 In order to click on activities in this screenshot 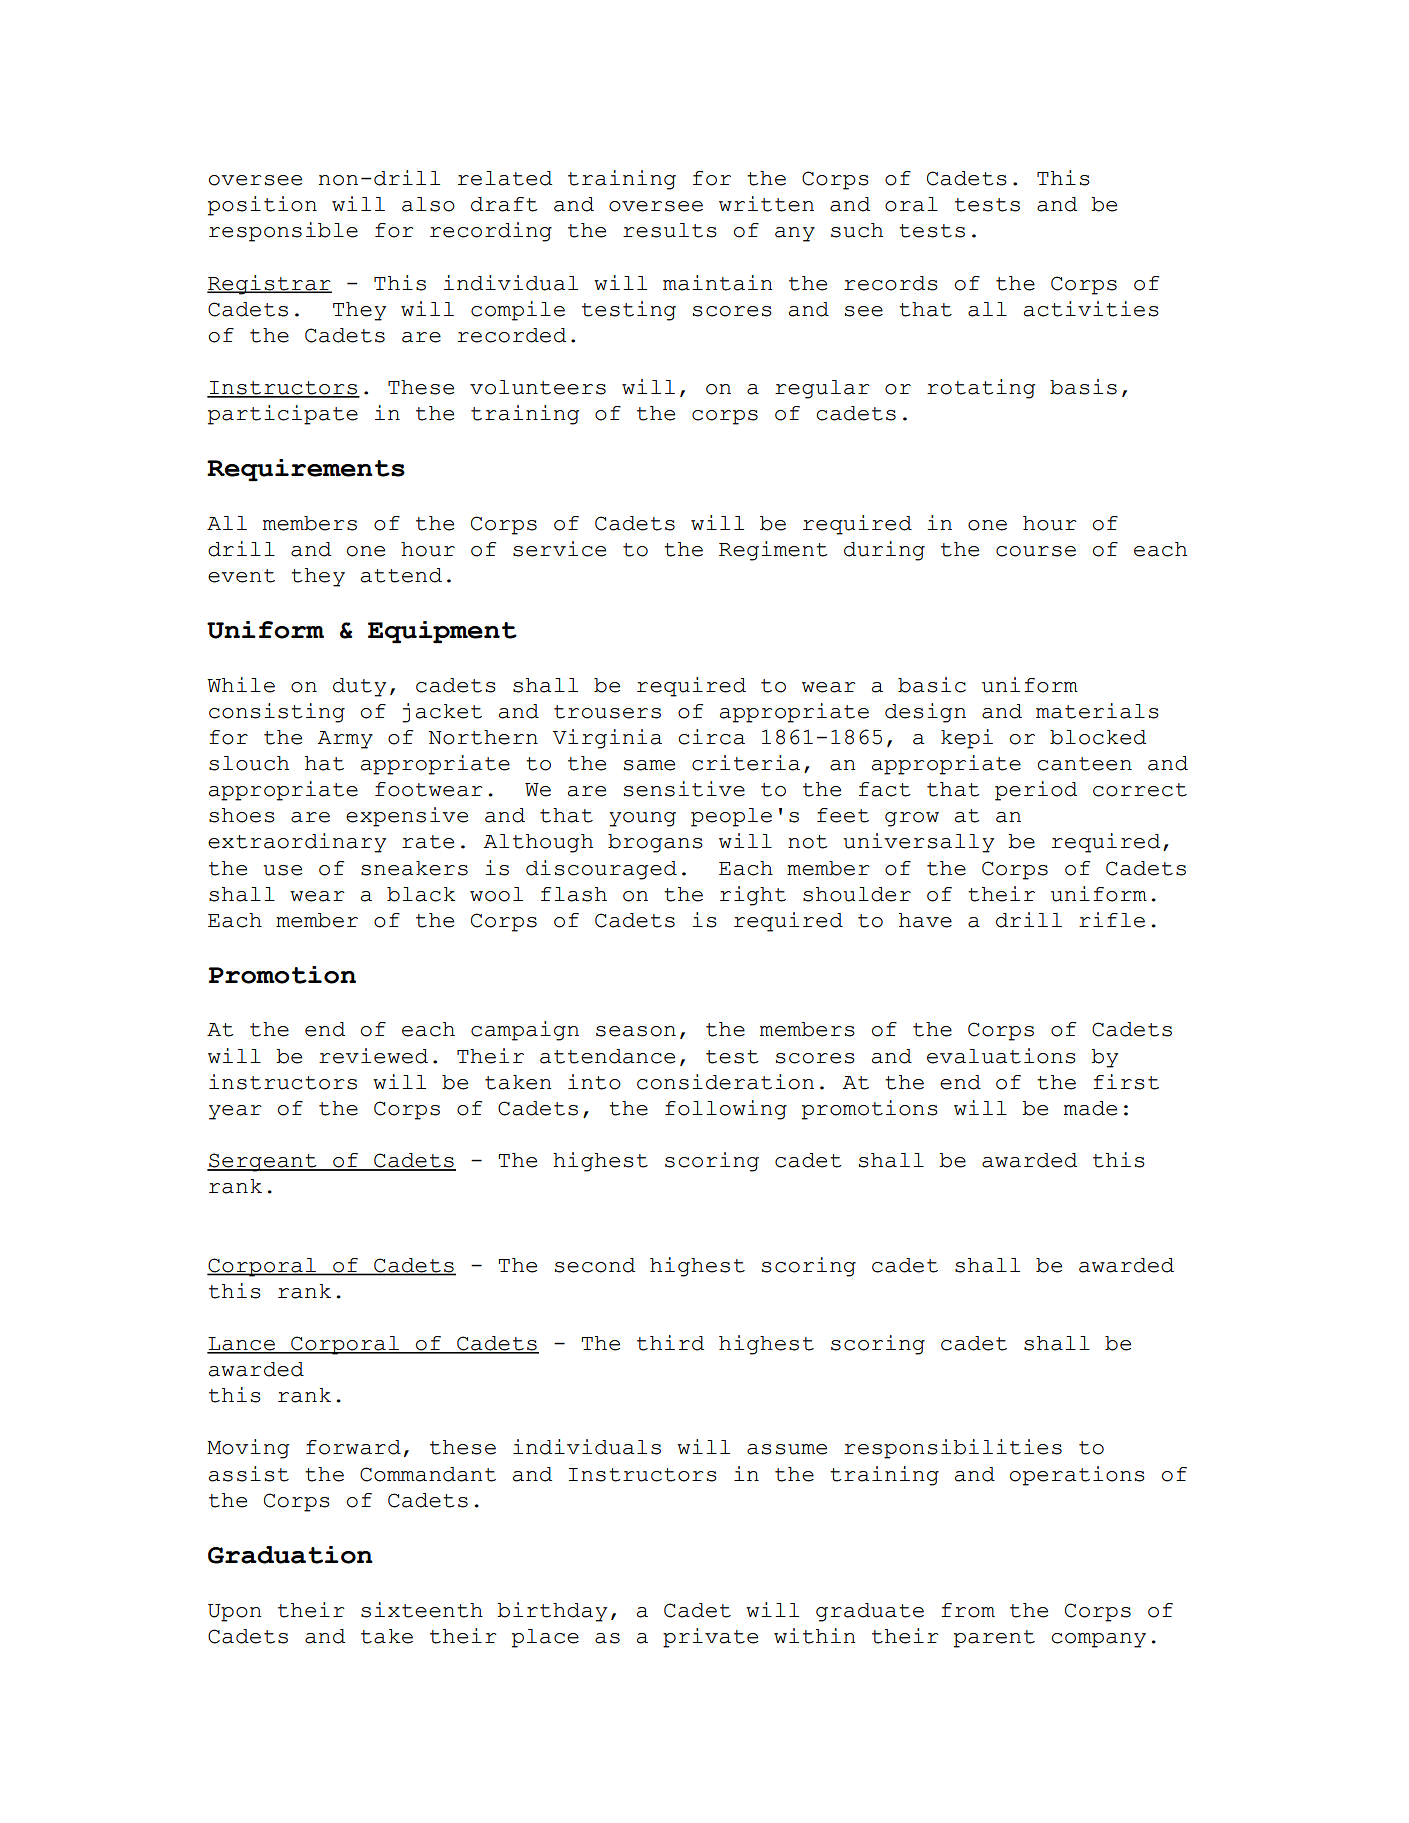, I will do `click(1091, 309)`.
